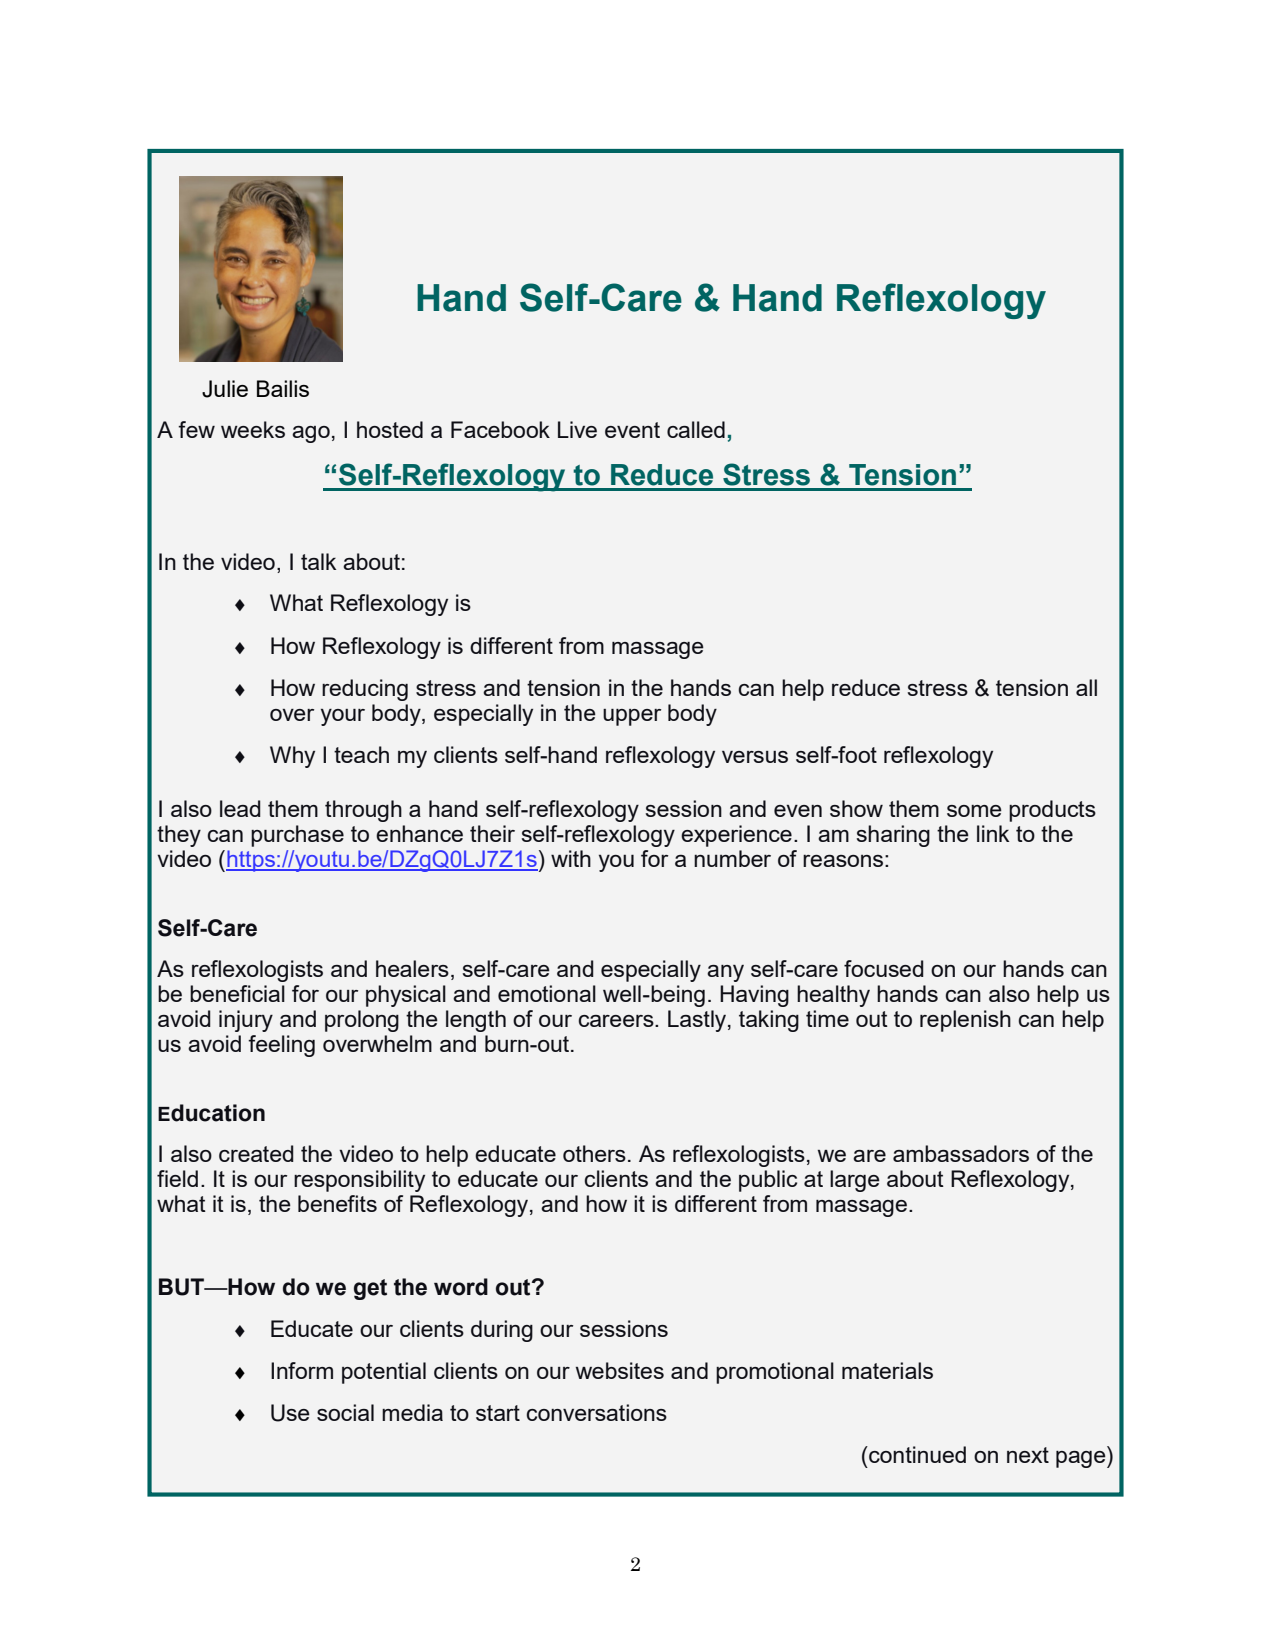  Describe the element at coordinates (577, 429) in the screenshot. I see `Live` at that location.
